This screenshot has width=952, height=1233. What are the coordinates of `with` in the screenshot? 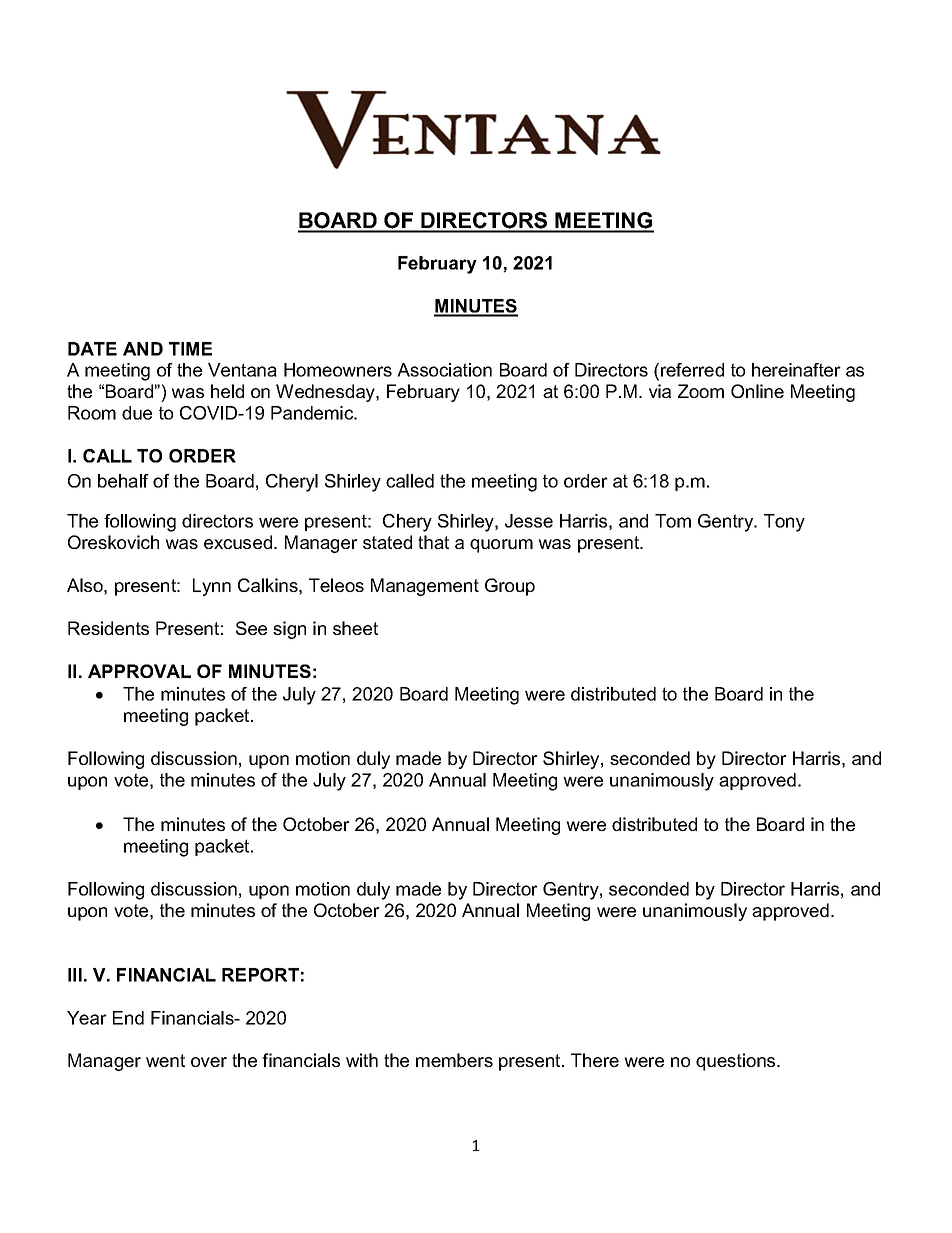 It's located at (362, 1060).
